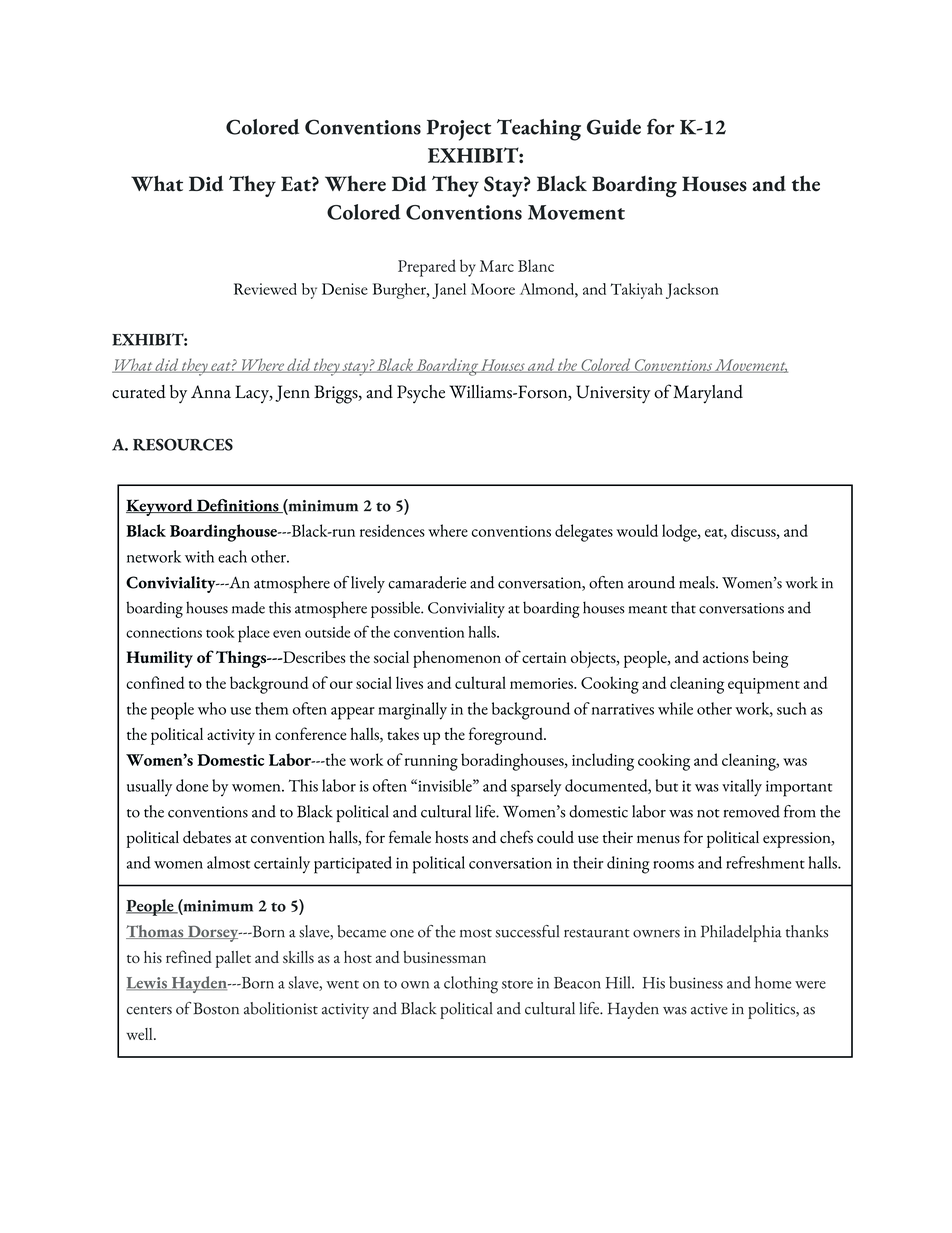 The height and width of the screenshot is (1233, 952). What do you see at coordinates (459, 130) in the screenshot?
I see `Project` at bounding box center [459, 130].
